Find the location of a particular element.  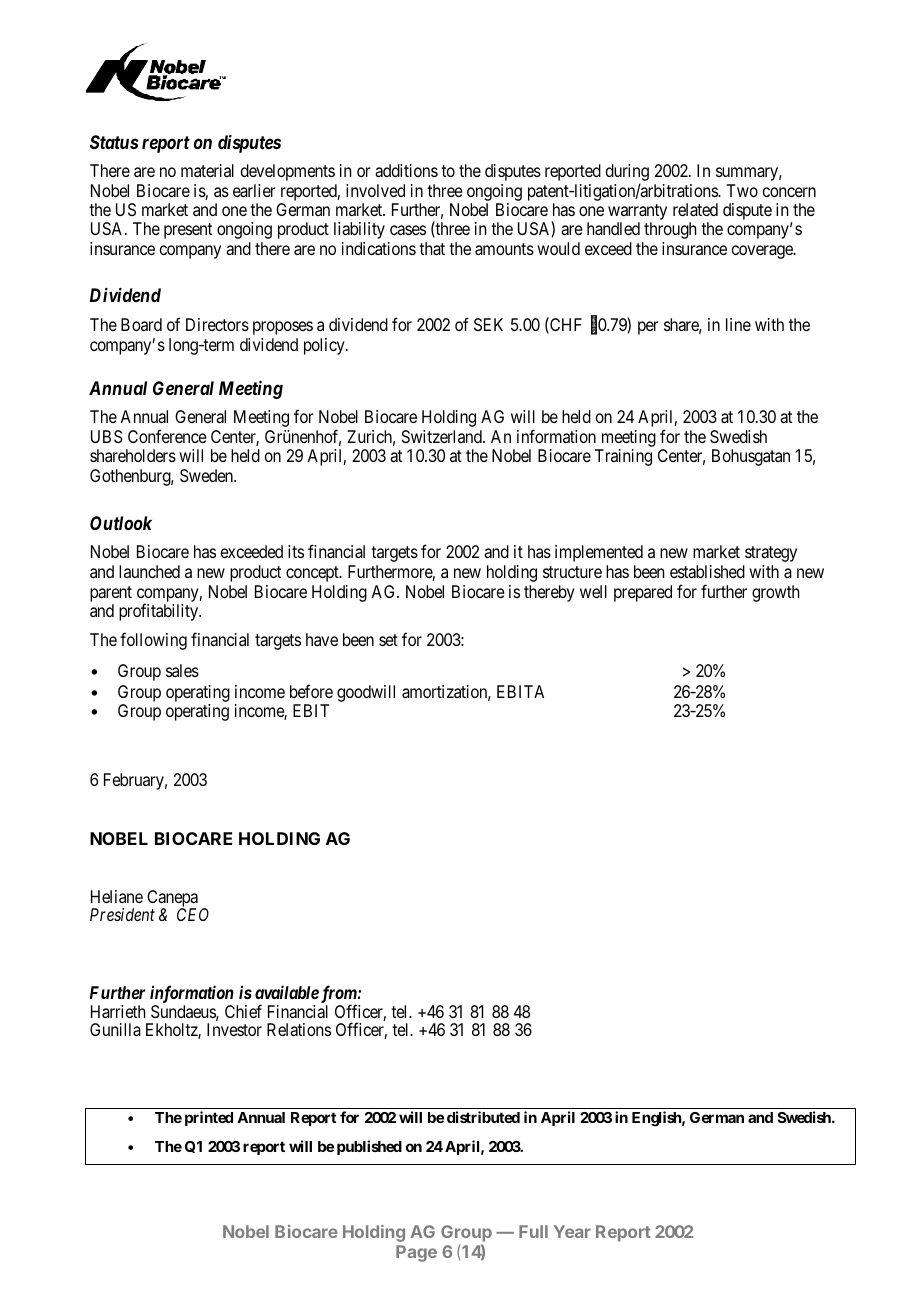

set is located at coordinates (388, 640).
